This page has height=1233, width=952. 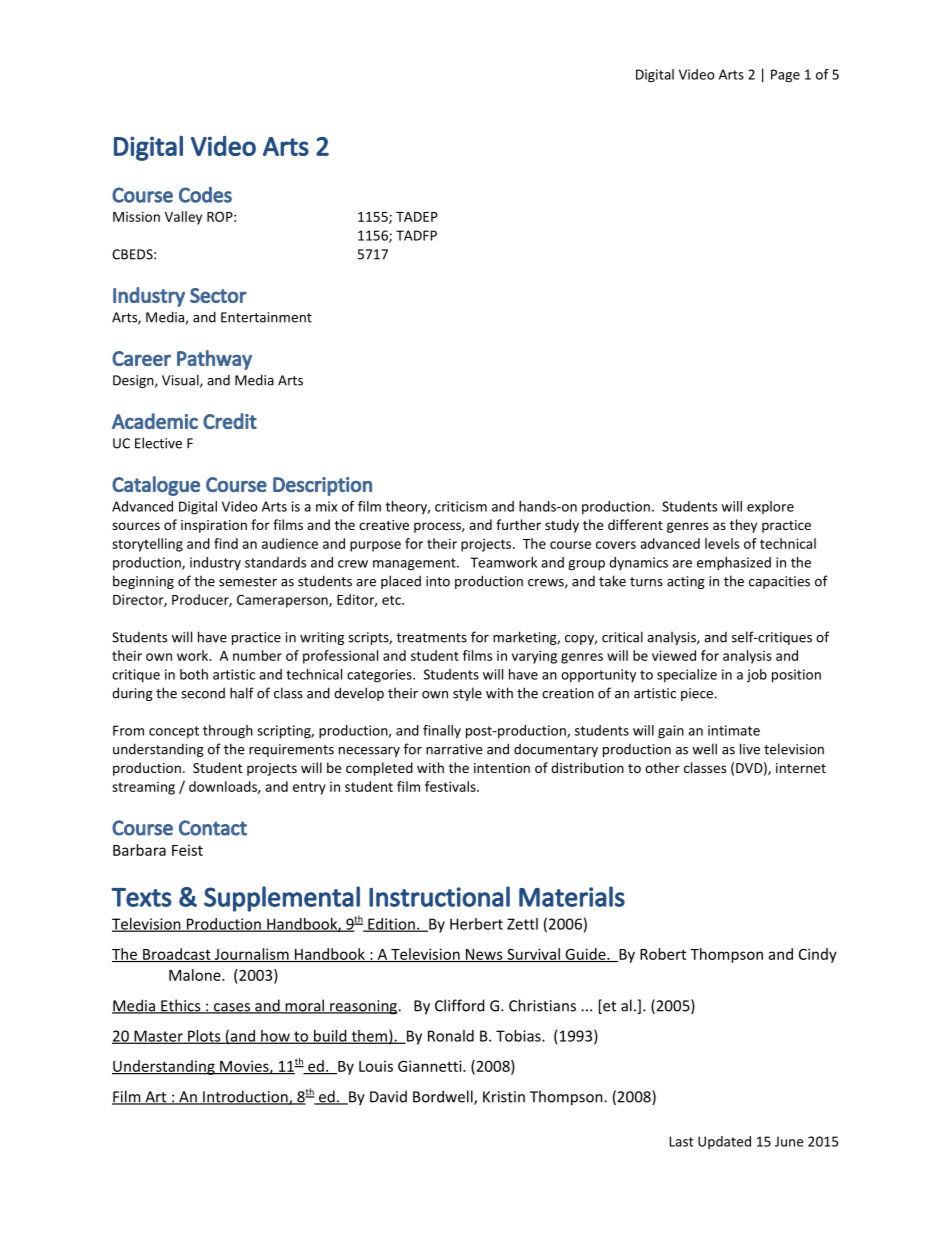 What do you see at coordinates (187, 850) in the page?
I see `Feist` at bounding box center [187, 850].
